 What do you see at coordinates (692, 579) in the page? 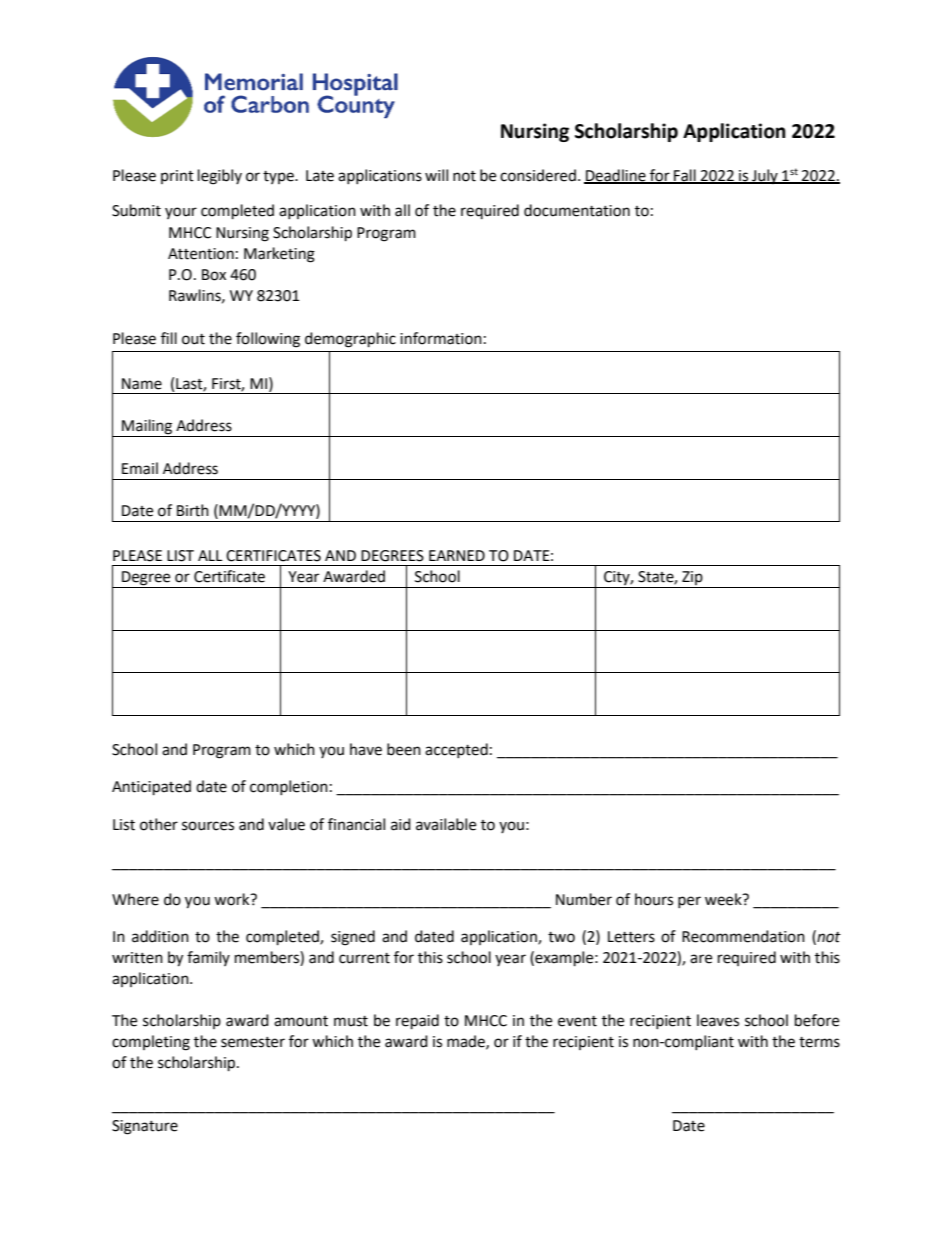
I see `Zip` at bounding box center [692, 579].
